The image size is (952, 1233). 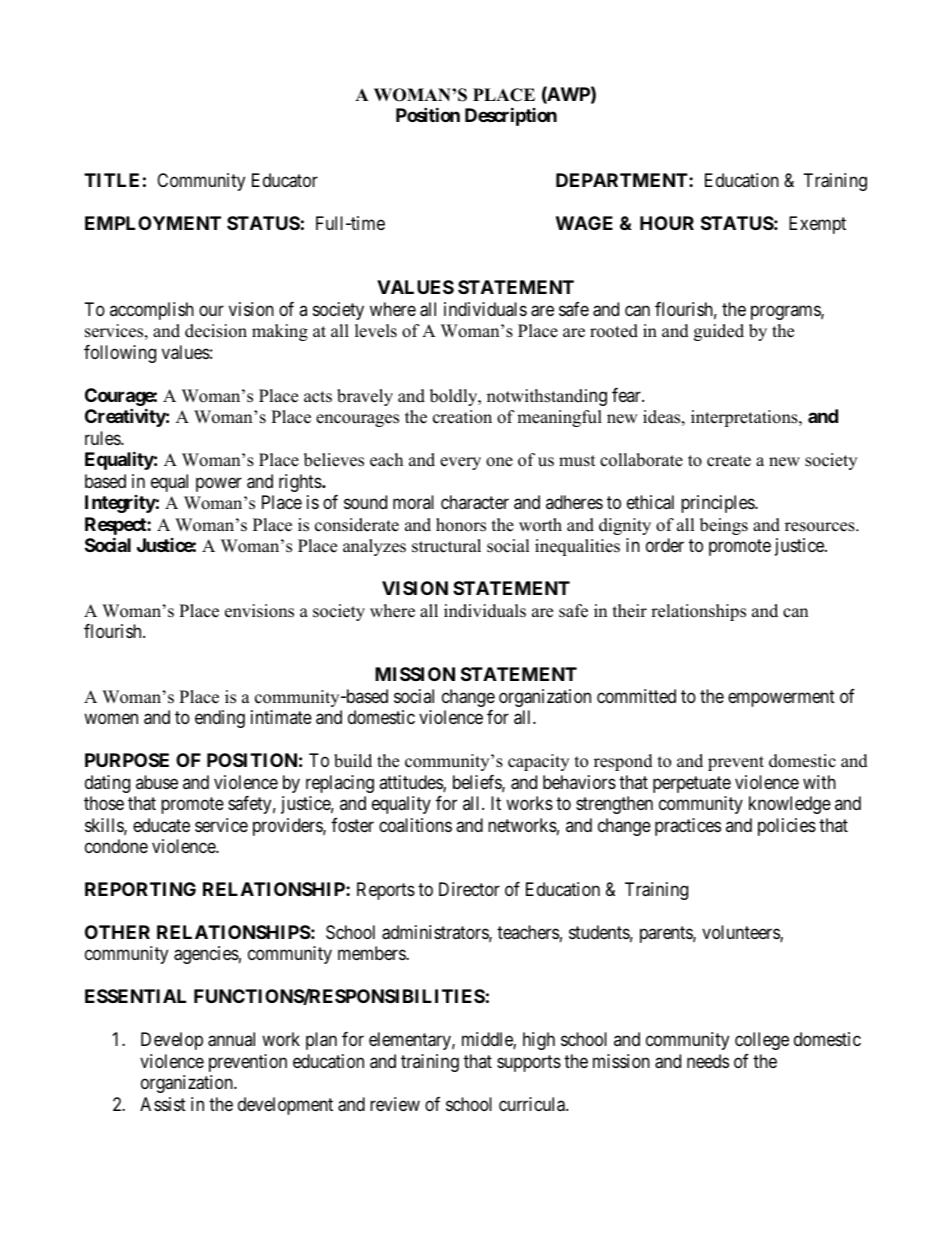 I want to click on interpretations, so click(x=745, y=418).
